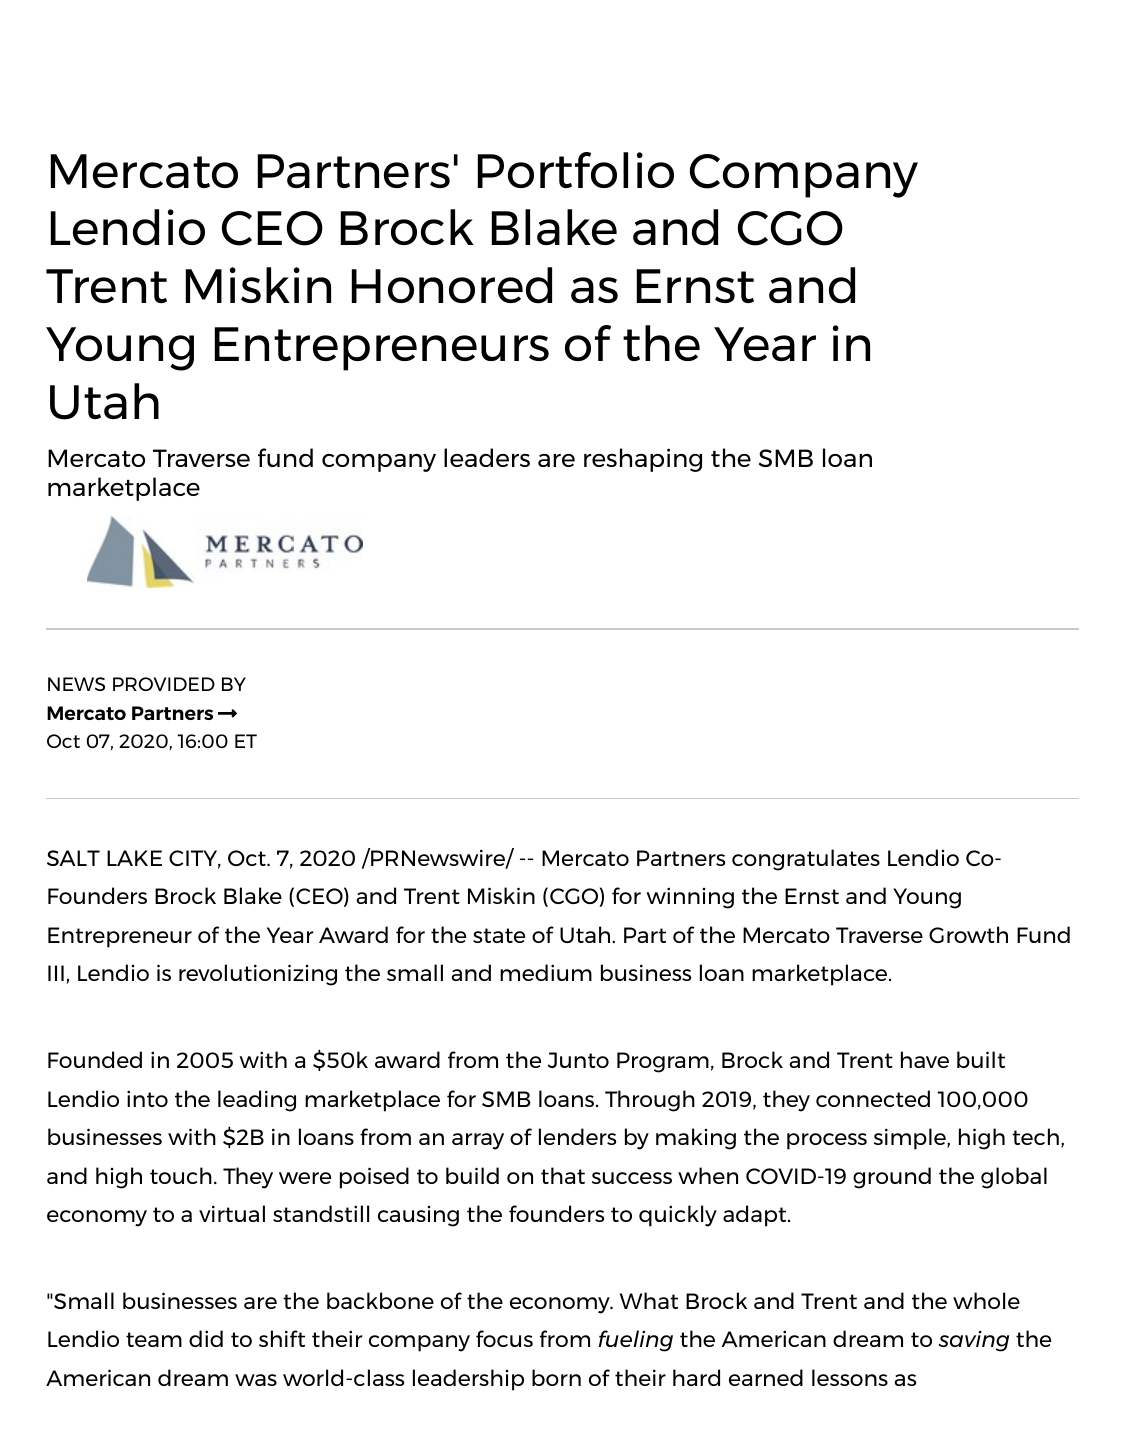 The width and height of the document is (1123, 1453). Describe the element at coordinates (643, 460) in the document. I see `reshaping` at that location.
